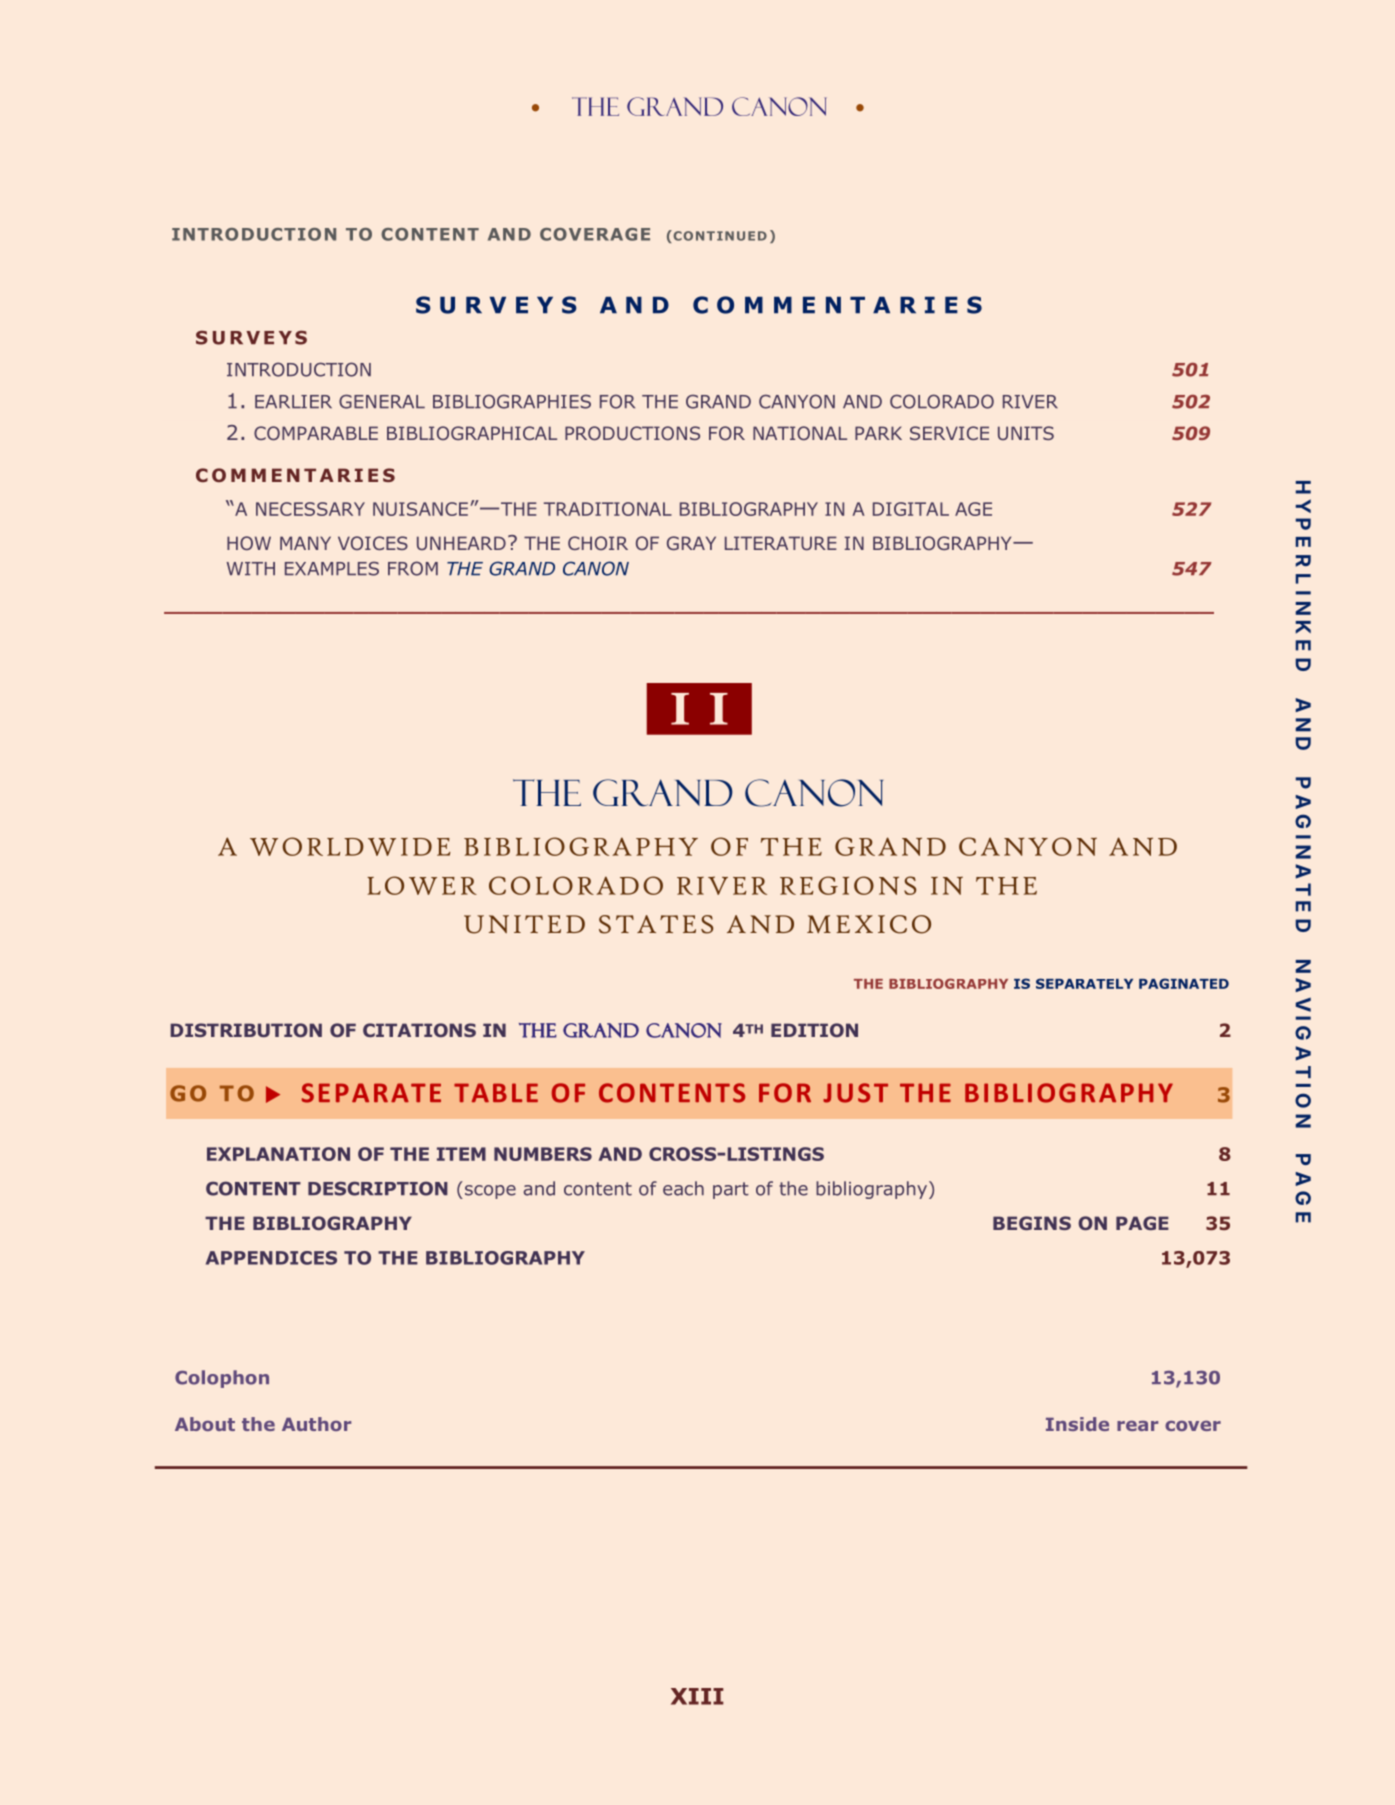 The image size is (1395, 1805). What do you see at coordinates (632, 433) in the screenshot?
I see `PRODUCTIONS` at bounding box center [632, 433].
